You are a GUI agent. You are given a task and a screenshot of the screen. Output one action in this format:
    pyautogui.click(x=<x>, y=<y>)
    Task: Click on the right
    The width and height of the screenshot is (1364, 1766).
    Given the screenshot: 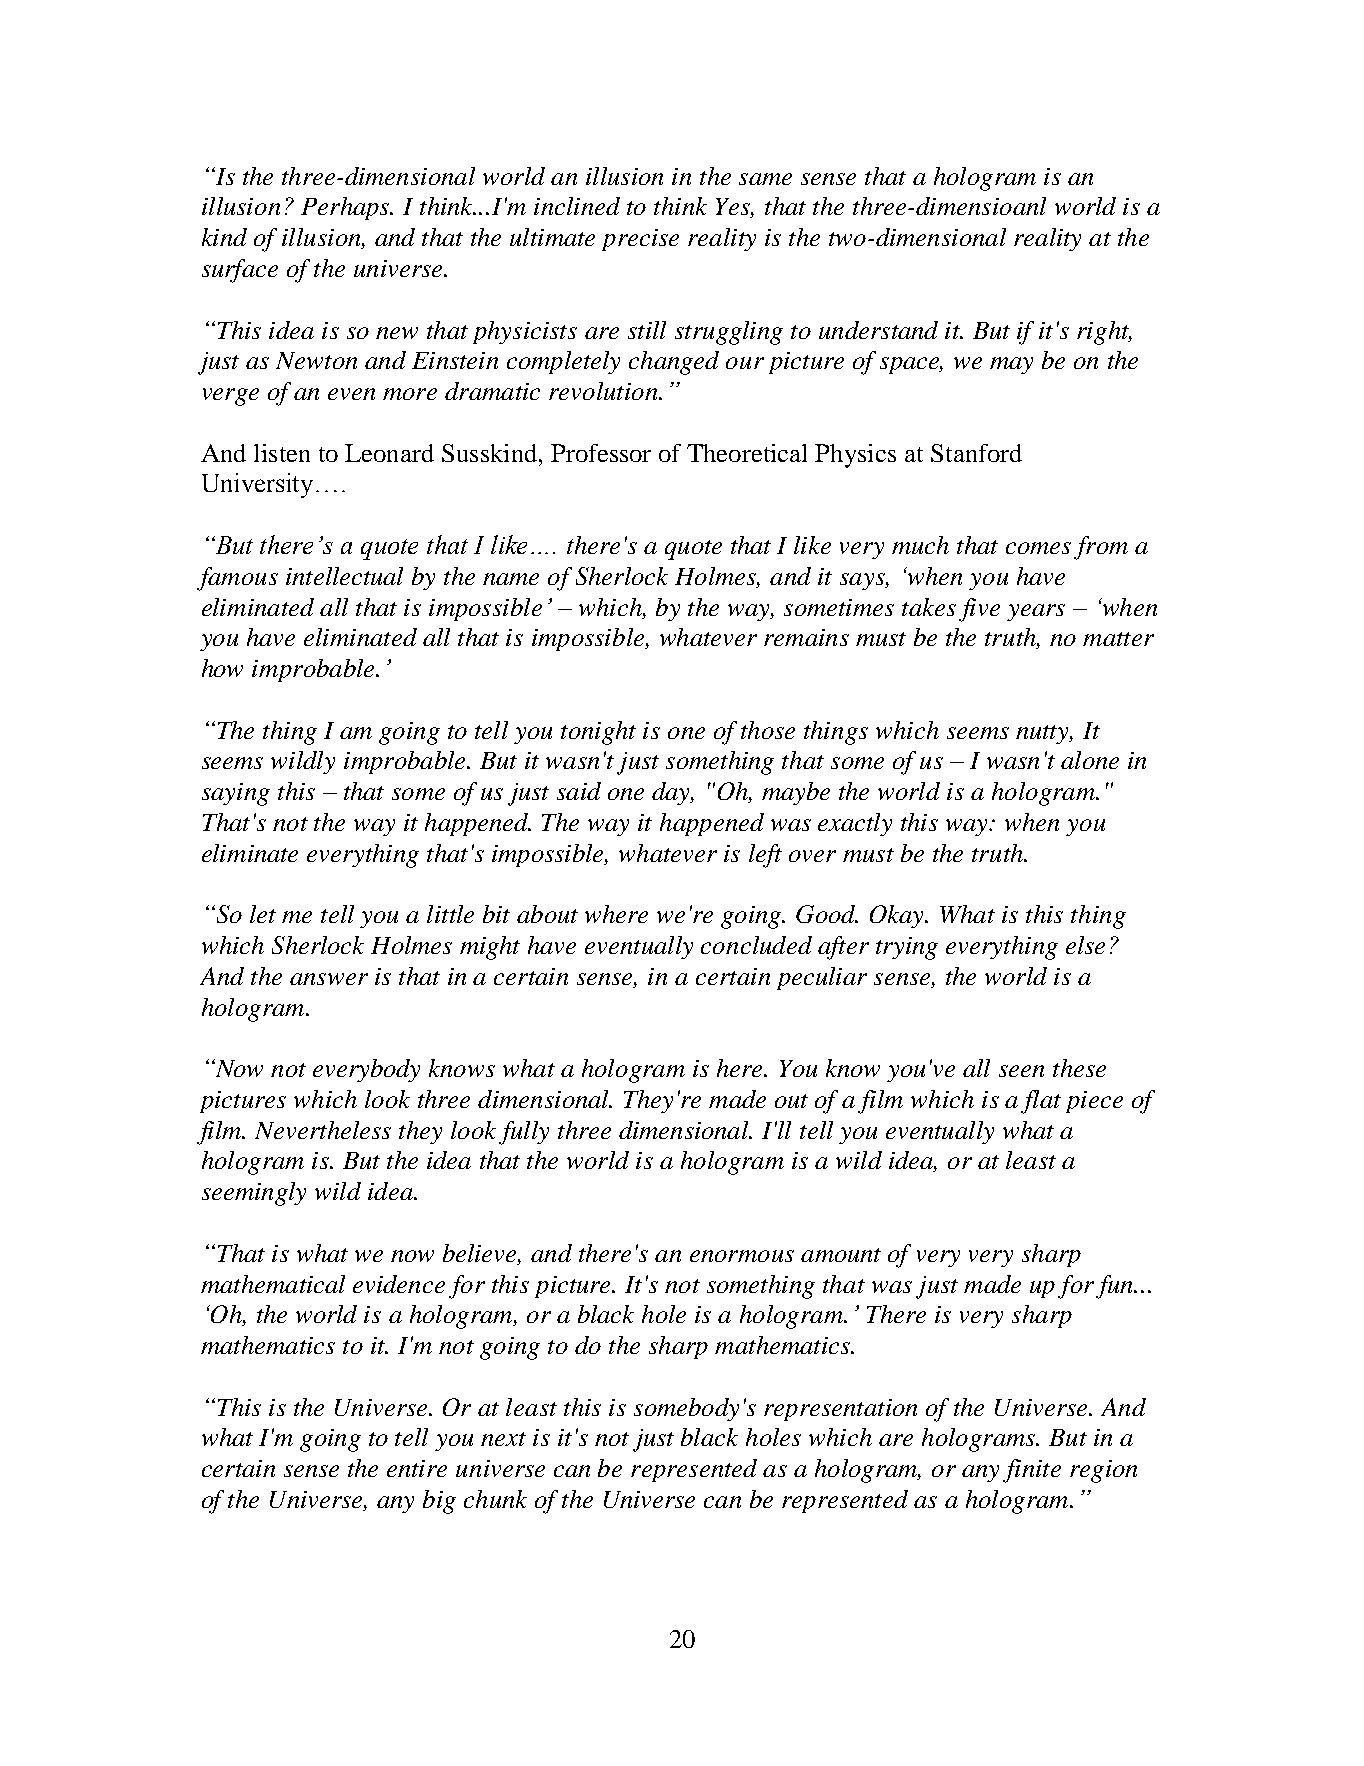 What is the action you would take?
    pyautogui.click(x=1104, y=333)
